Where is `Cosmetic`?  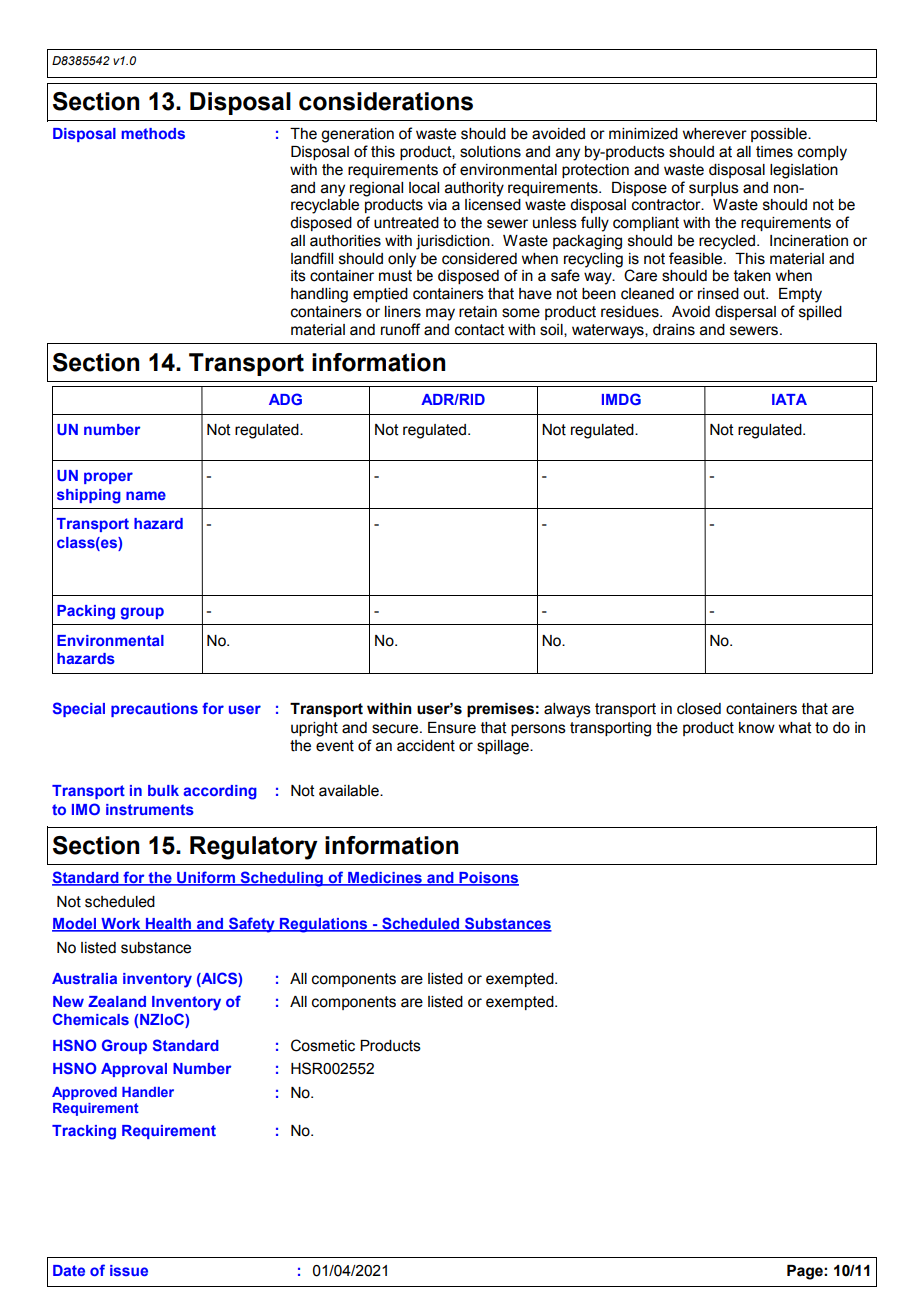
Cosmetic is located at coordinates (323, 1045).
